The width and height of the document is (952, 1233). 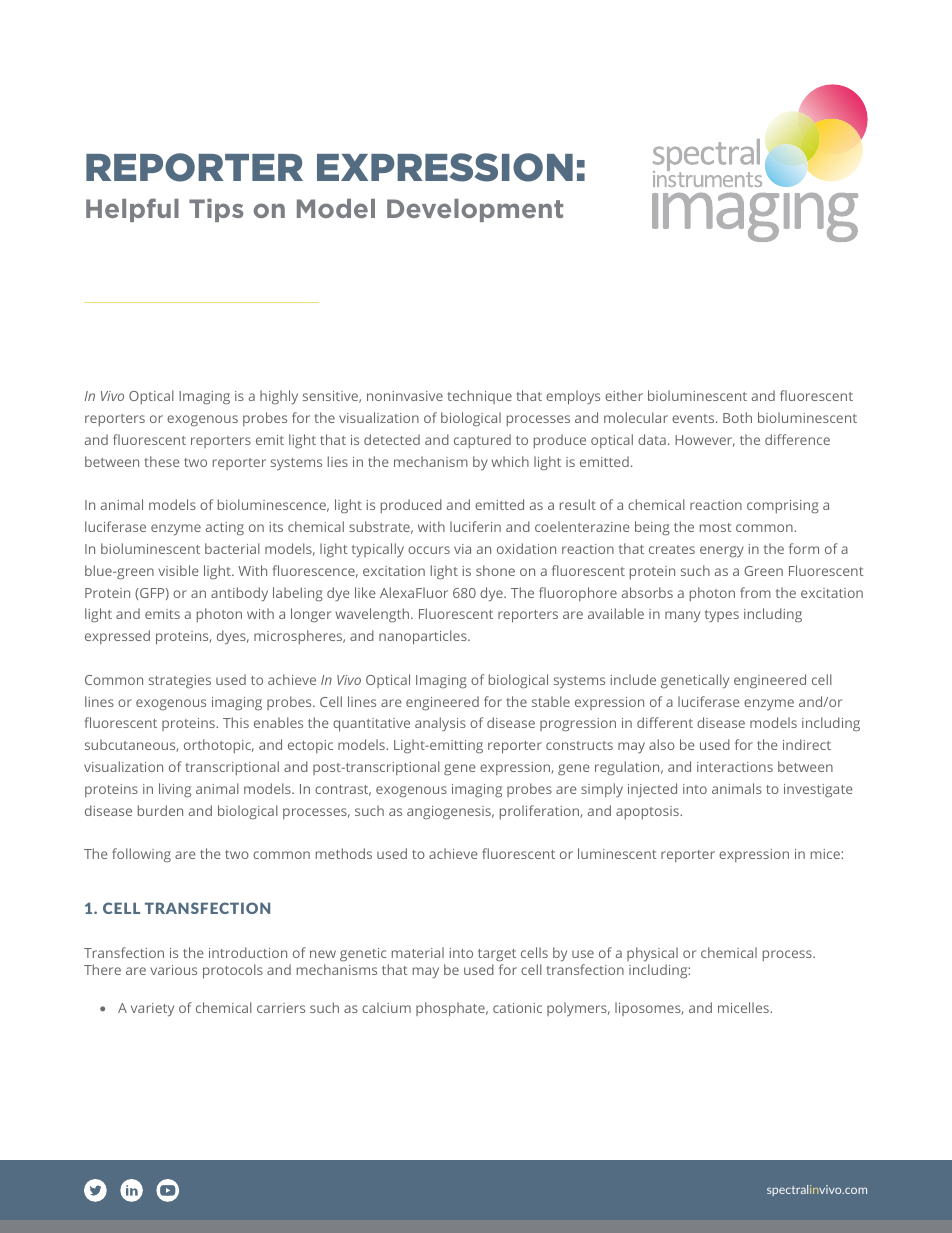 I want to click on living, so click(x=175, y=790).
